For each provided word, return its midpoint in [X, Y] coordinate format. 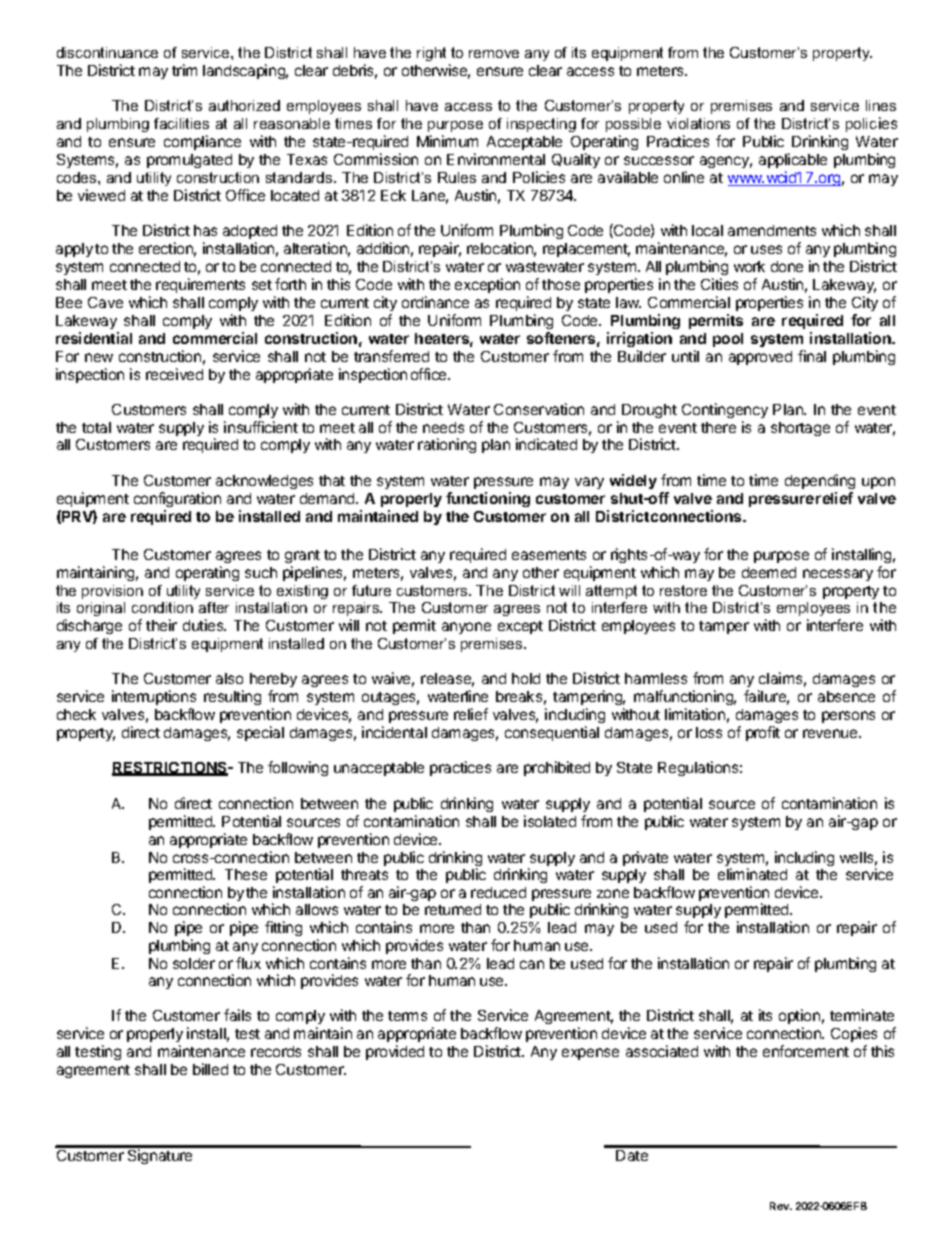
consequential [552, 733]
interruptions [154, 697]
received [174, 374]
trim [184, 70]
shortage [800, 429]
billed [210, 1069]
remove [494, 54]
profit [763, 733]
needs [443, 427]
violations [698, 123]
